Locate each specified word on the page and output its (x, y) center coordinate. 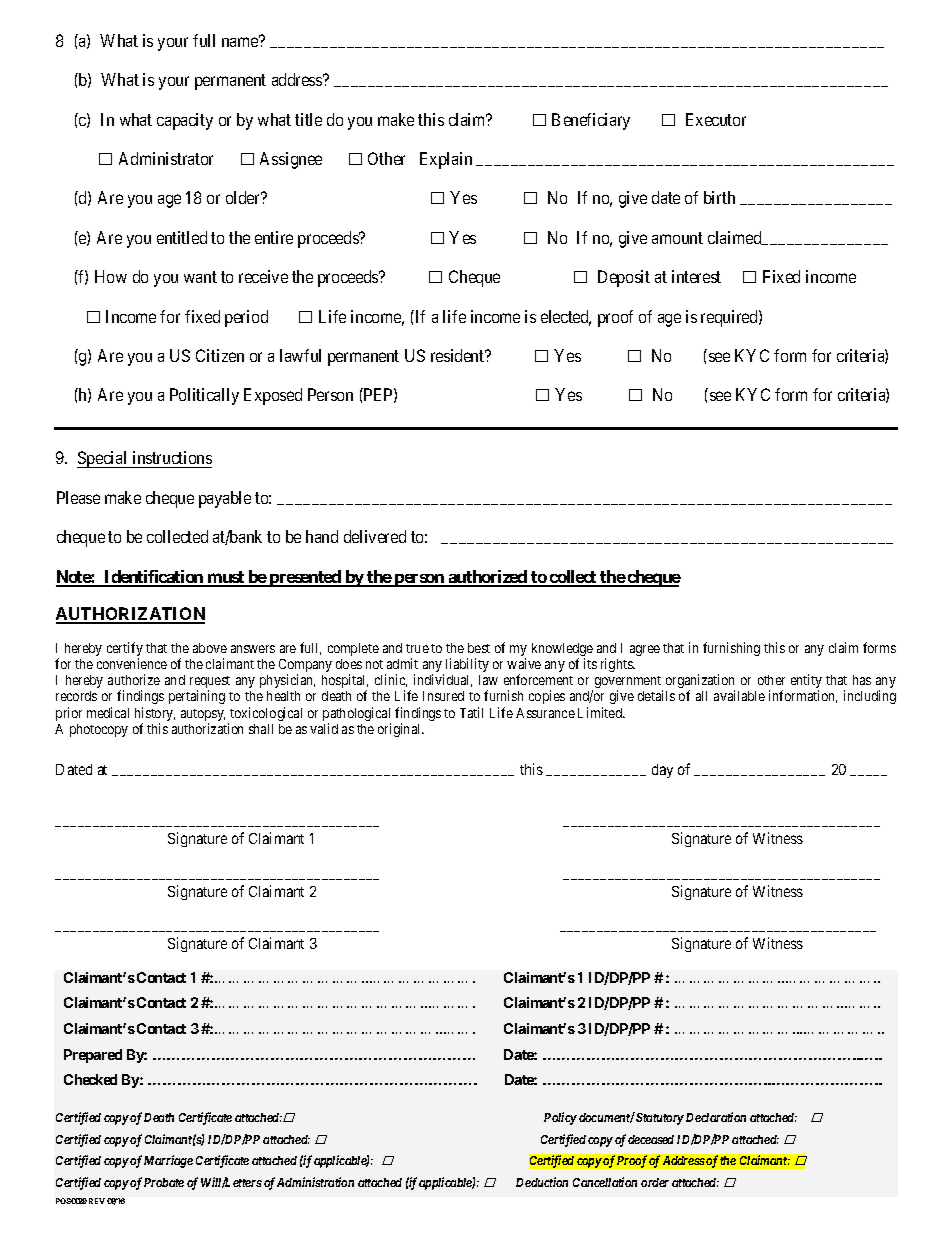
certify (125, 650)
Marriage (168, 1161)
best (479, 648)
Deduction (542, 1182)
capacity (185, 121)
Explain (446, 160)
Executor (716, 119)
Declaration (716, 1117)
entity (806, 682)
